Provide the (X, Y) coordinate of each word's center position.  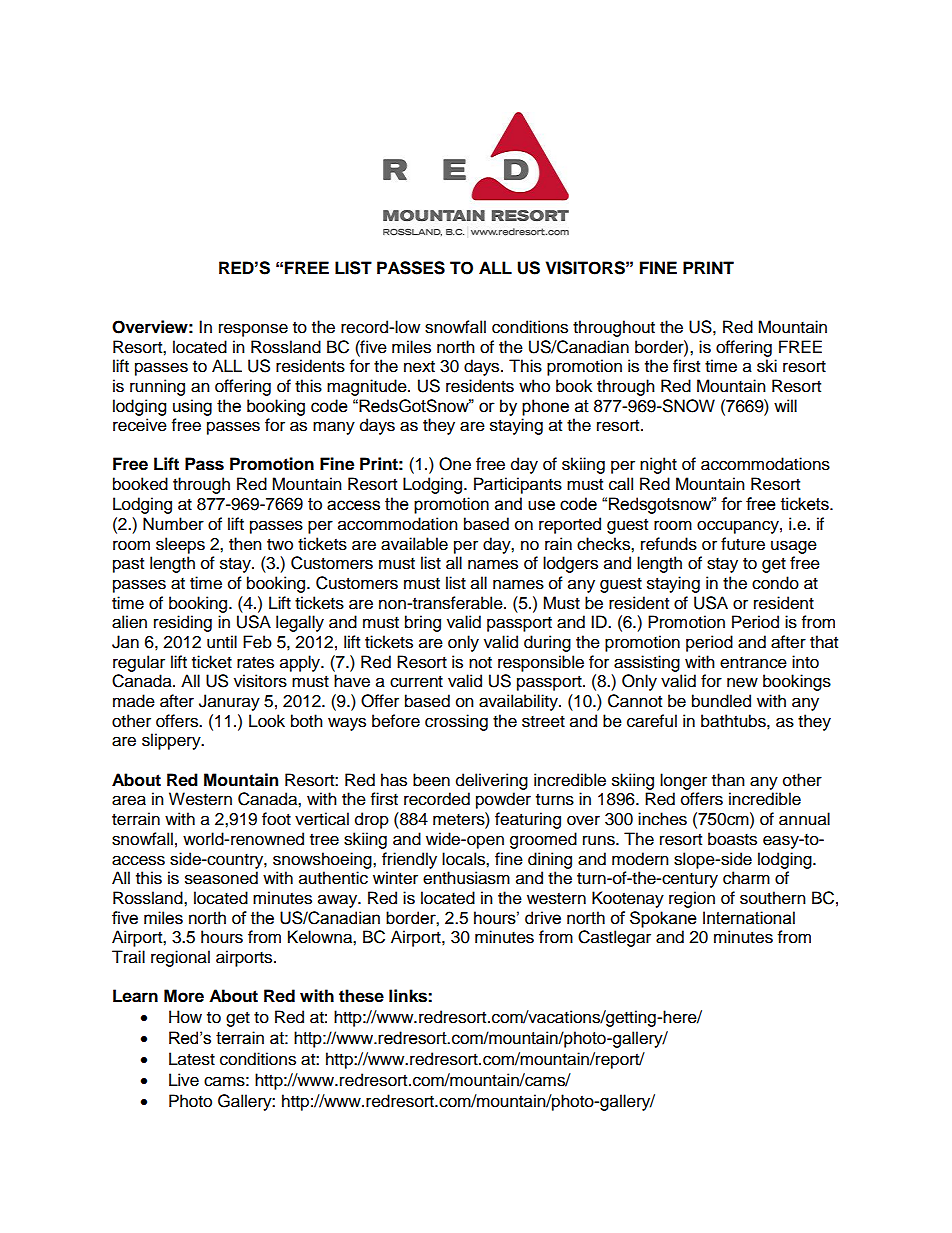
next (419, 367)
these (361, 996)
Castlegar (614, 938)
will (785, 405)
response (253, 330)
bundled (721, 701)
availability (519, 702)
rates (255, 663)
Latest (192, 1059)
